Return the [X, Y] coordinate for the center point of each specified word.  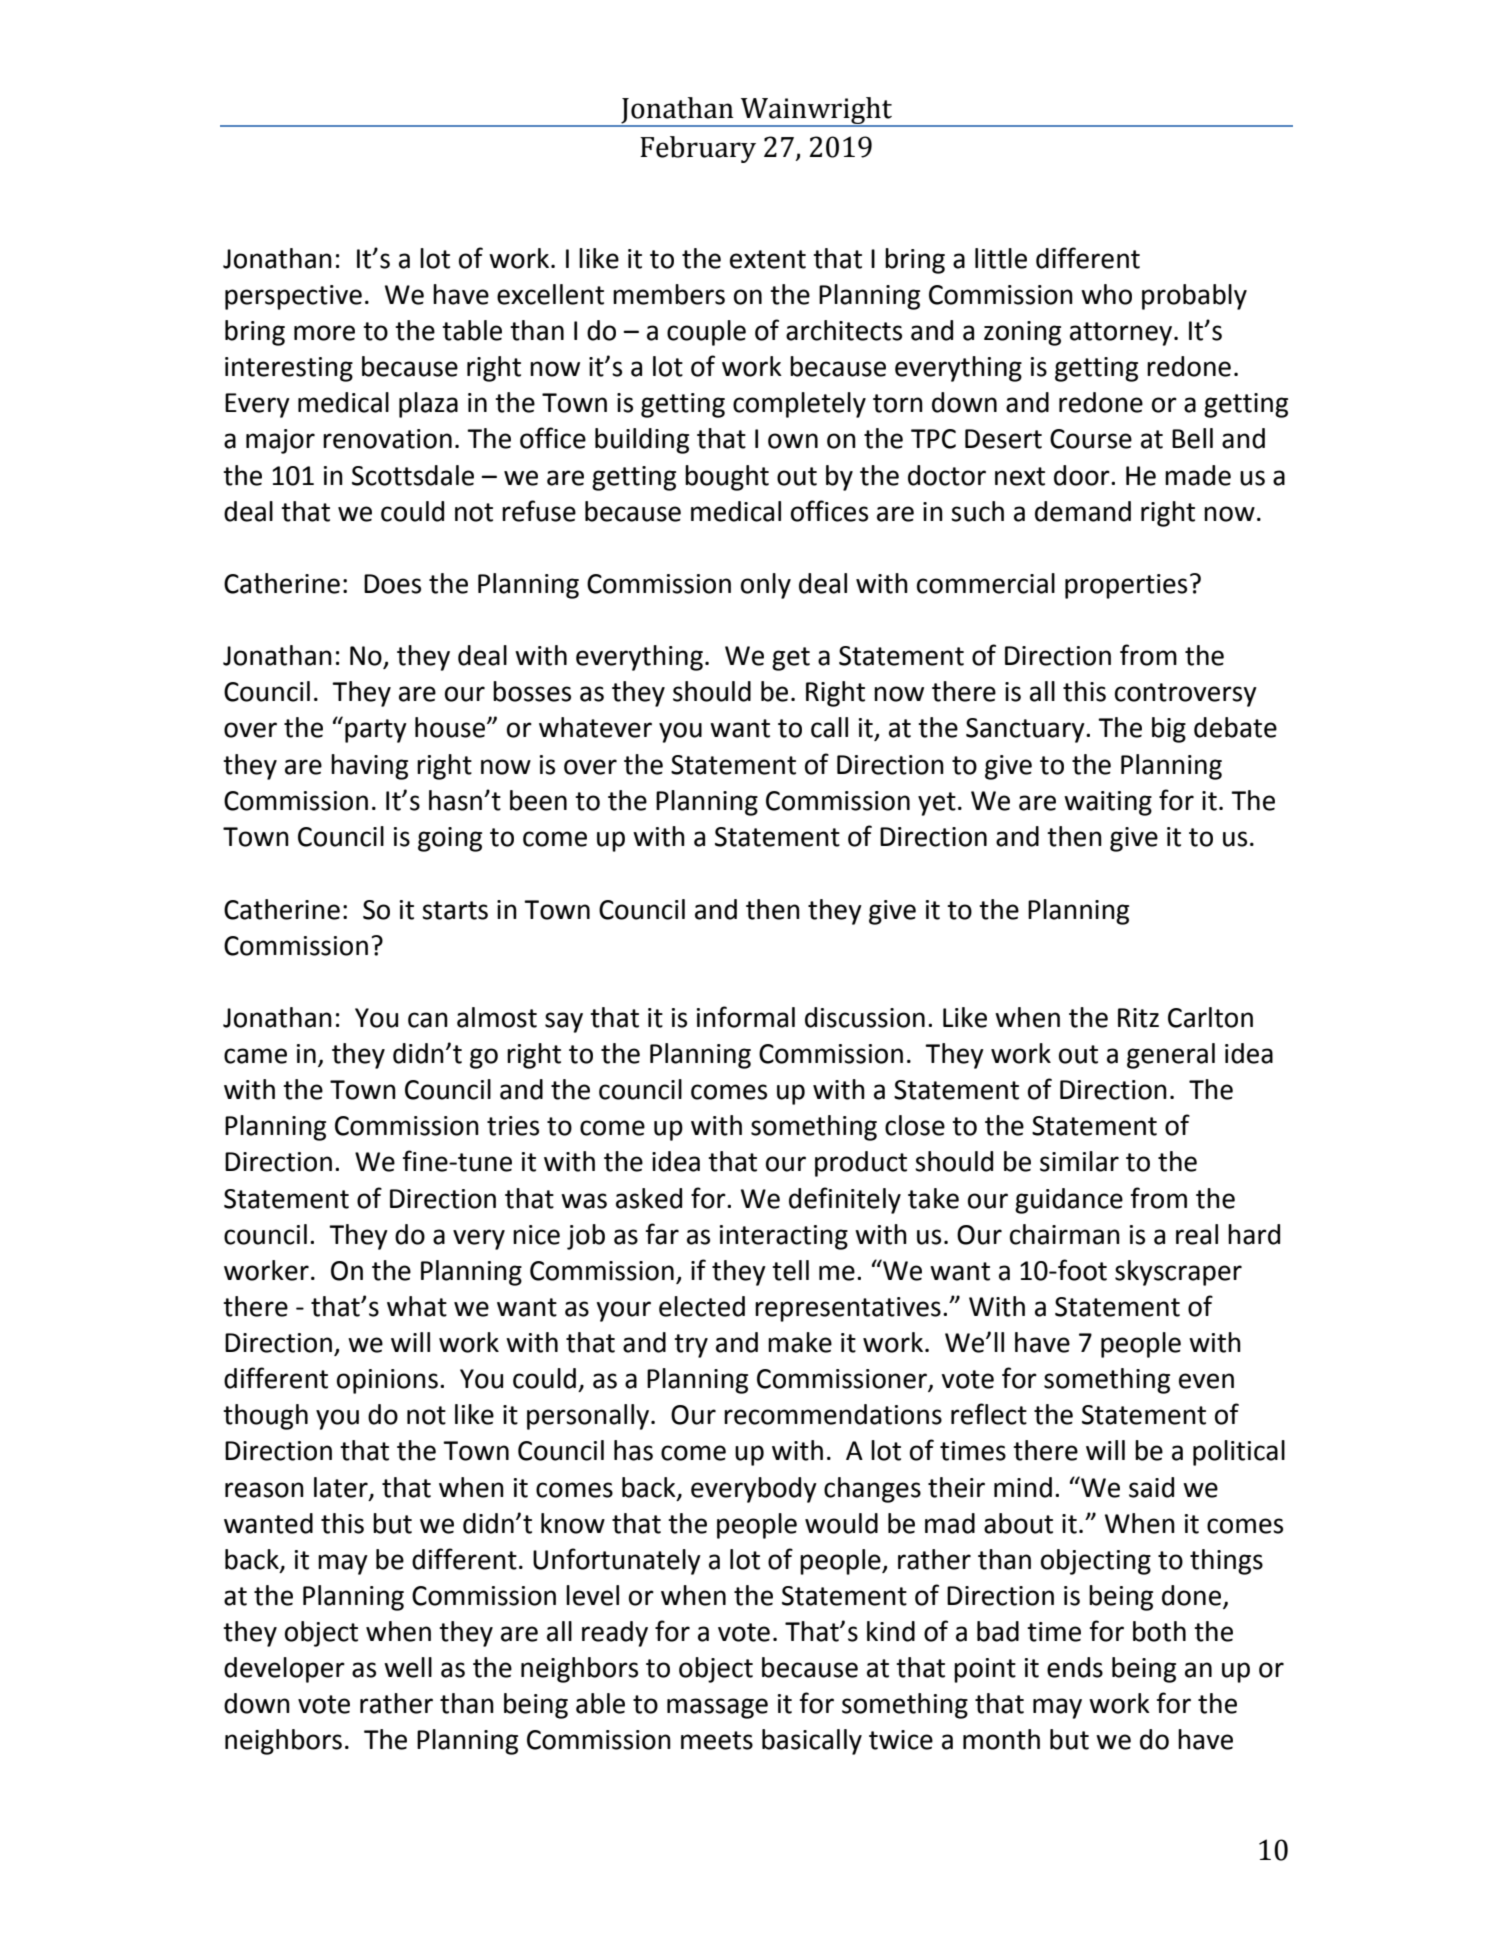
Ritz [1138, 1018]
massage [717, 1708]
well [408, 1667]
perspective [293, 297]
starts [455, 910]
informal [746, 1017]
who [1106, 294]
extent [768, 259]
